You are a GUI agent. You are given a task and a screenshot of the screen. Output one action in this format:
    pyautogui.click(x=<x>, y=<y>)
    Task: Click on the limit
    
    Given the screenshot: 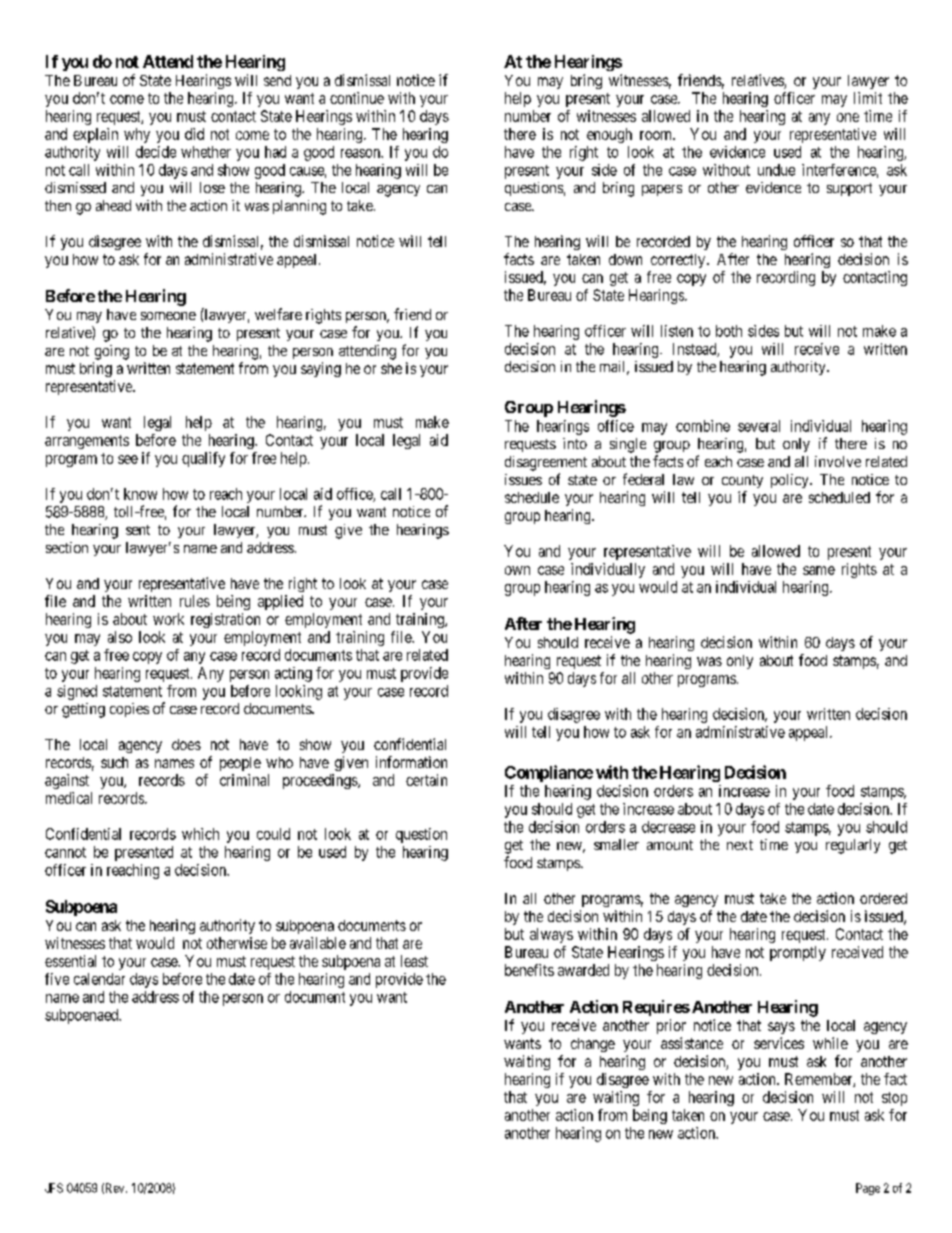 What is the action you would take?
    pyautogui.click(x=868, y=98)
